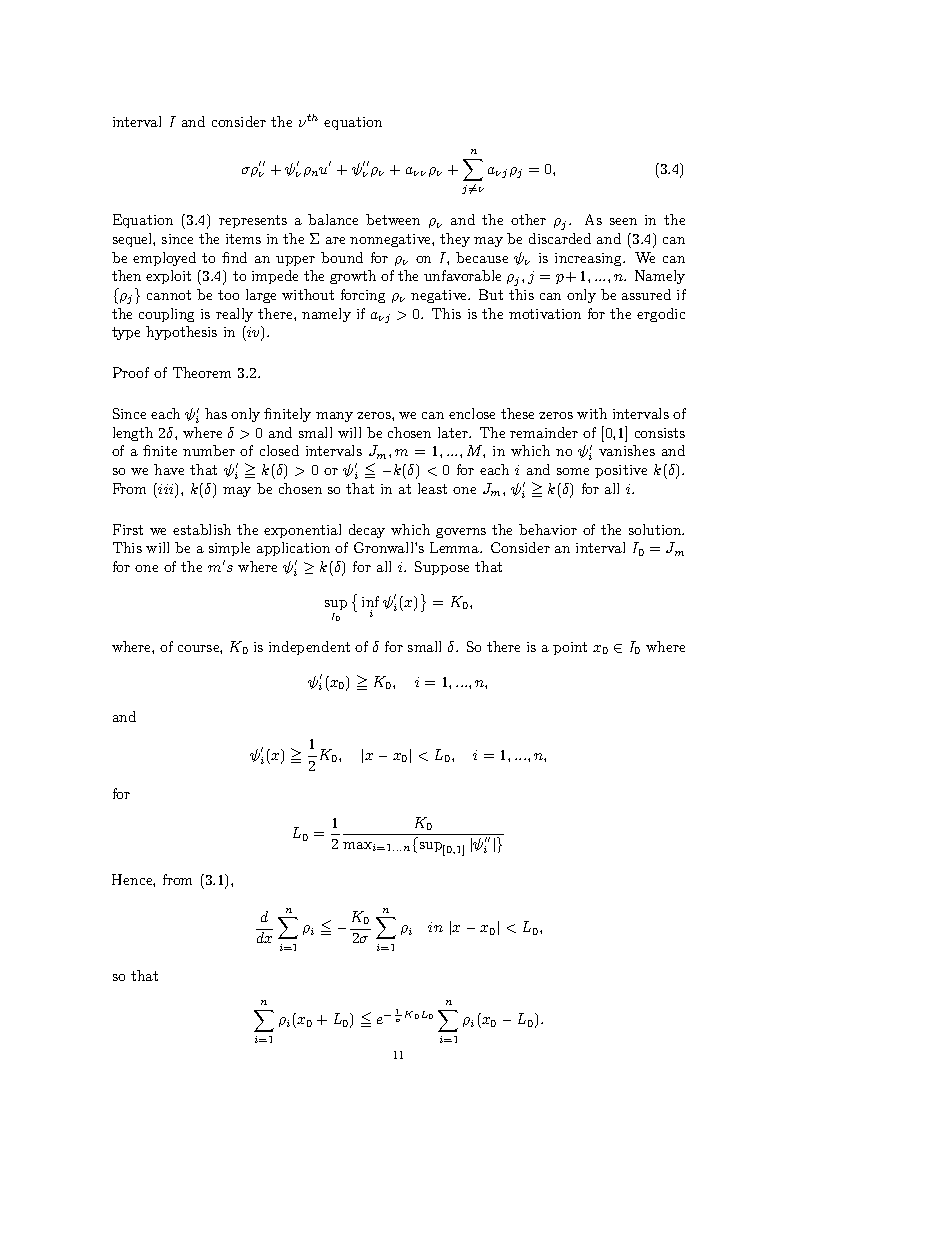 This page has width=952, height=1233. I want to click on between, so click(393, 219).
